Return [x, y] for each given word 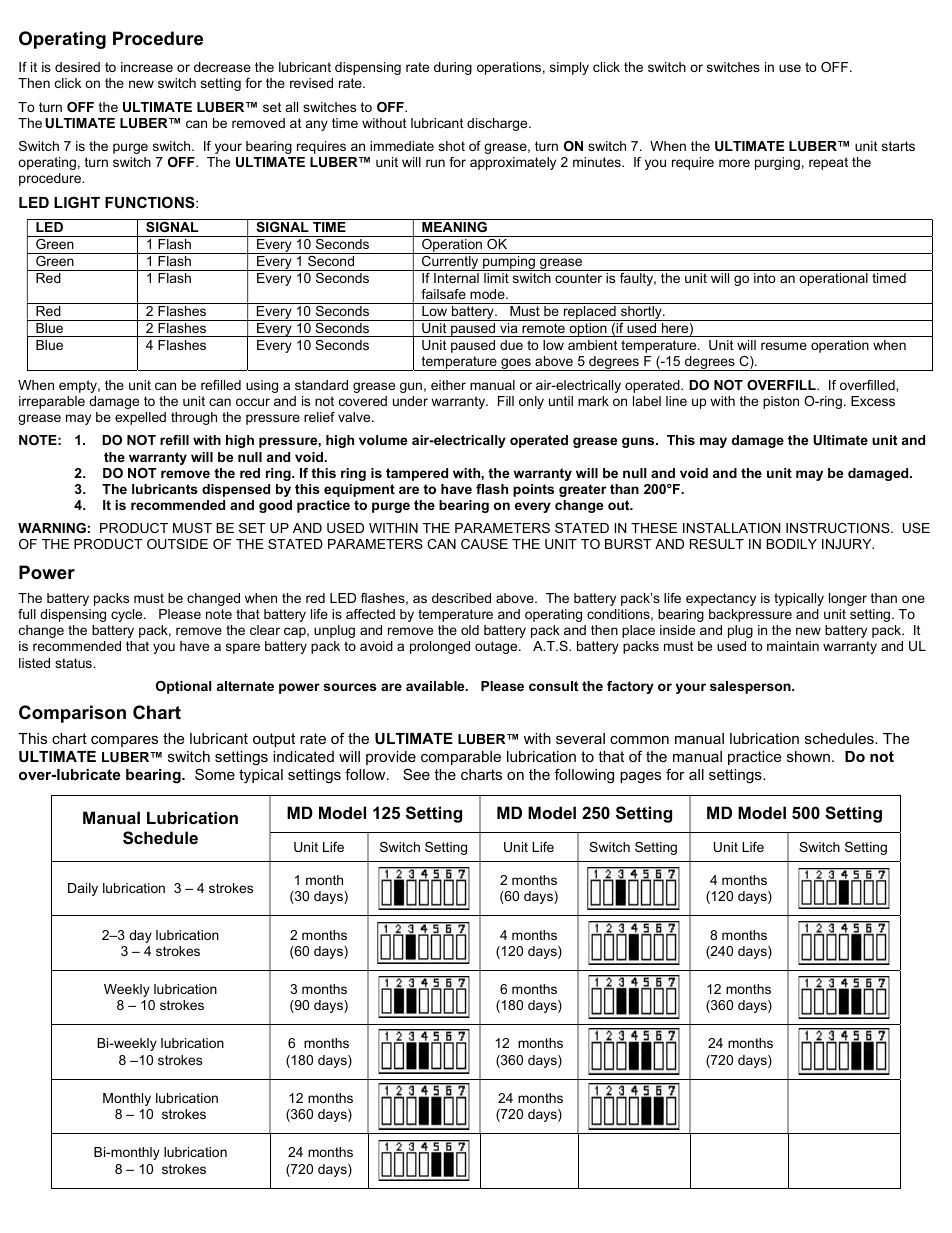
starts [898, 146]
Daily [83, 889]
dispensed [236, 490]
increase [147, 67]
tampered [417, 474]
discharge [498, 124]
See [416, 774]
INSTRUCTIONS [839, 528]
